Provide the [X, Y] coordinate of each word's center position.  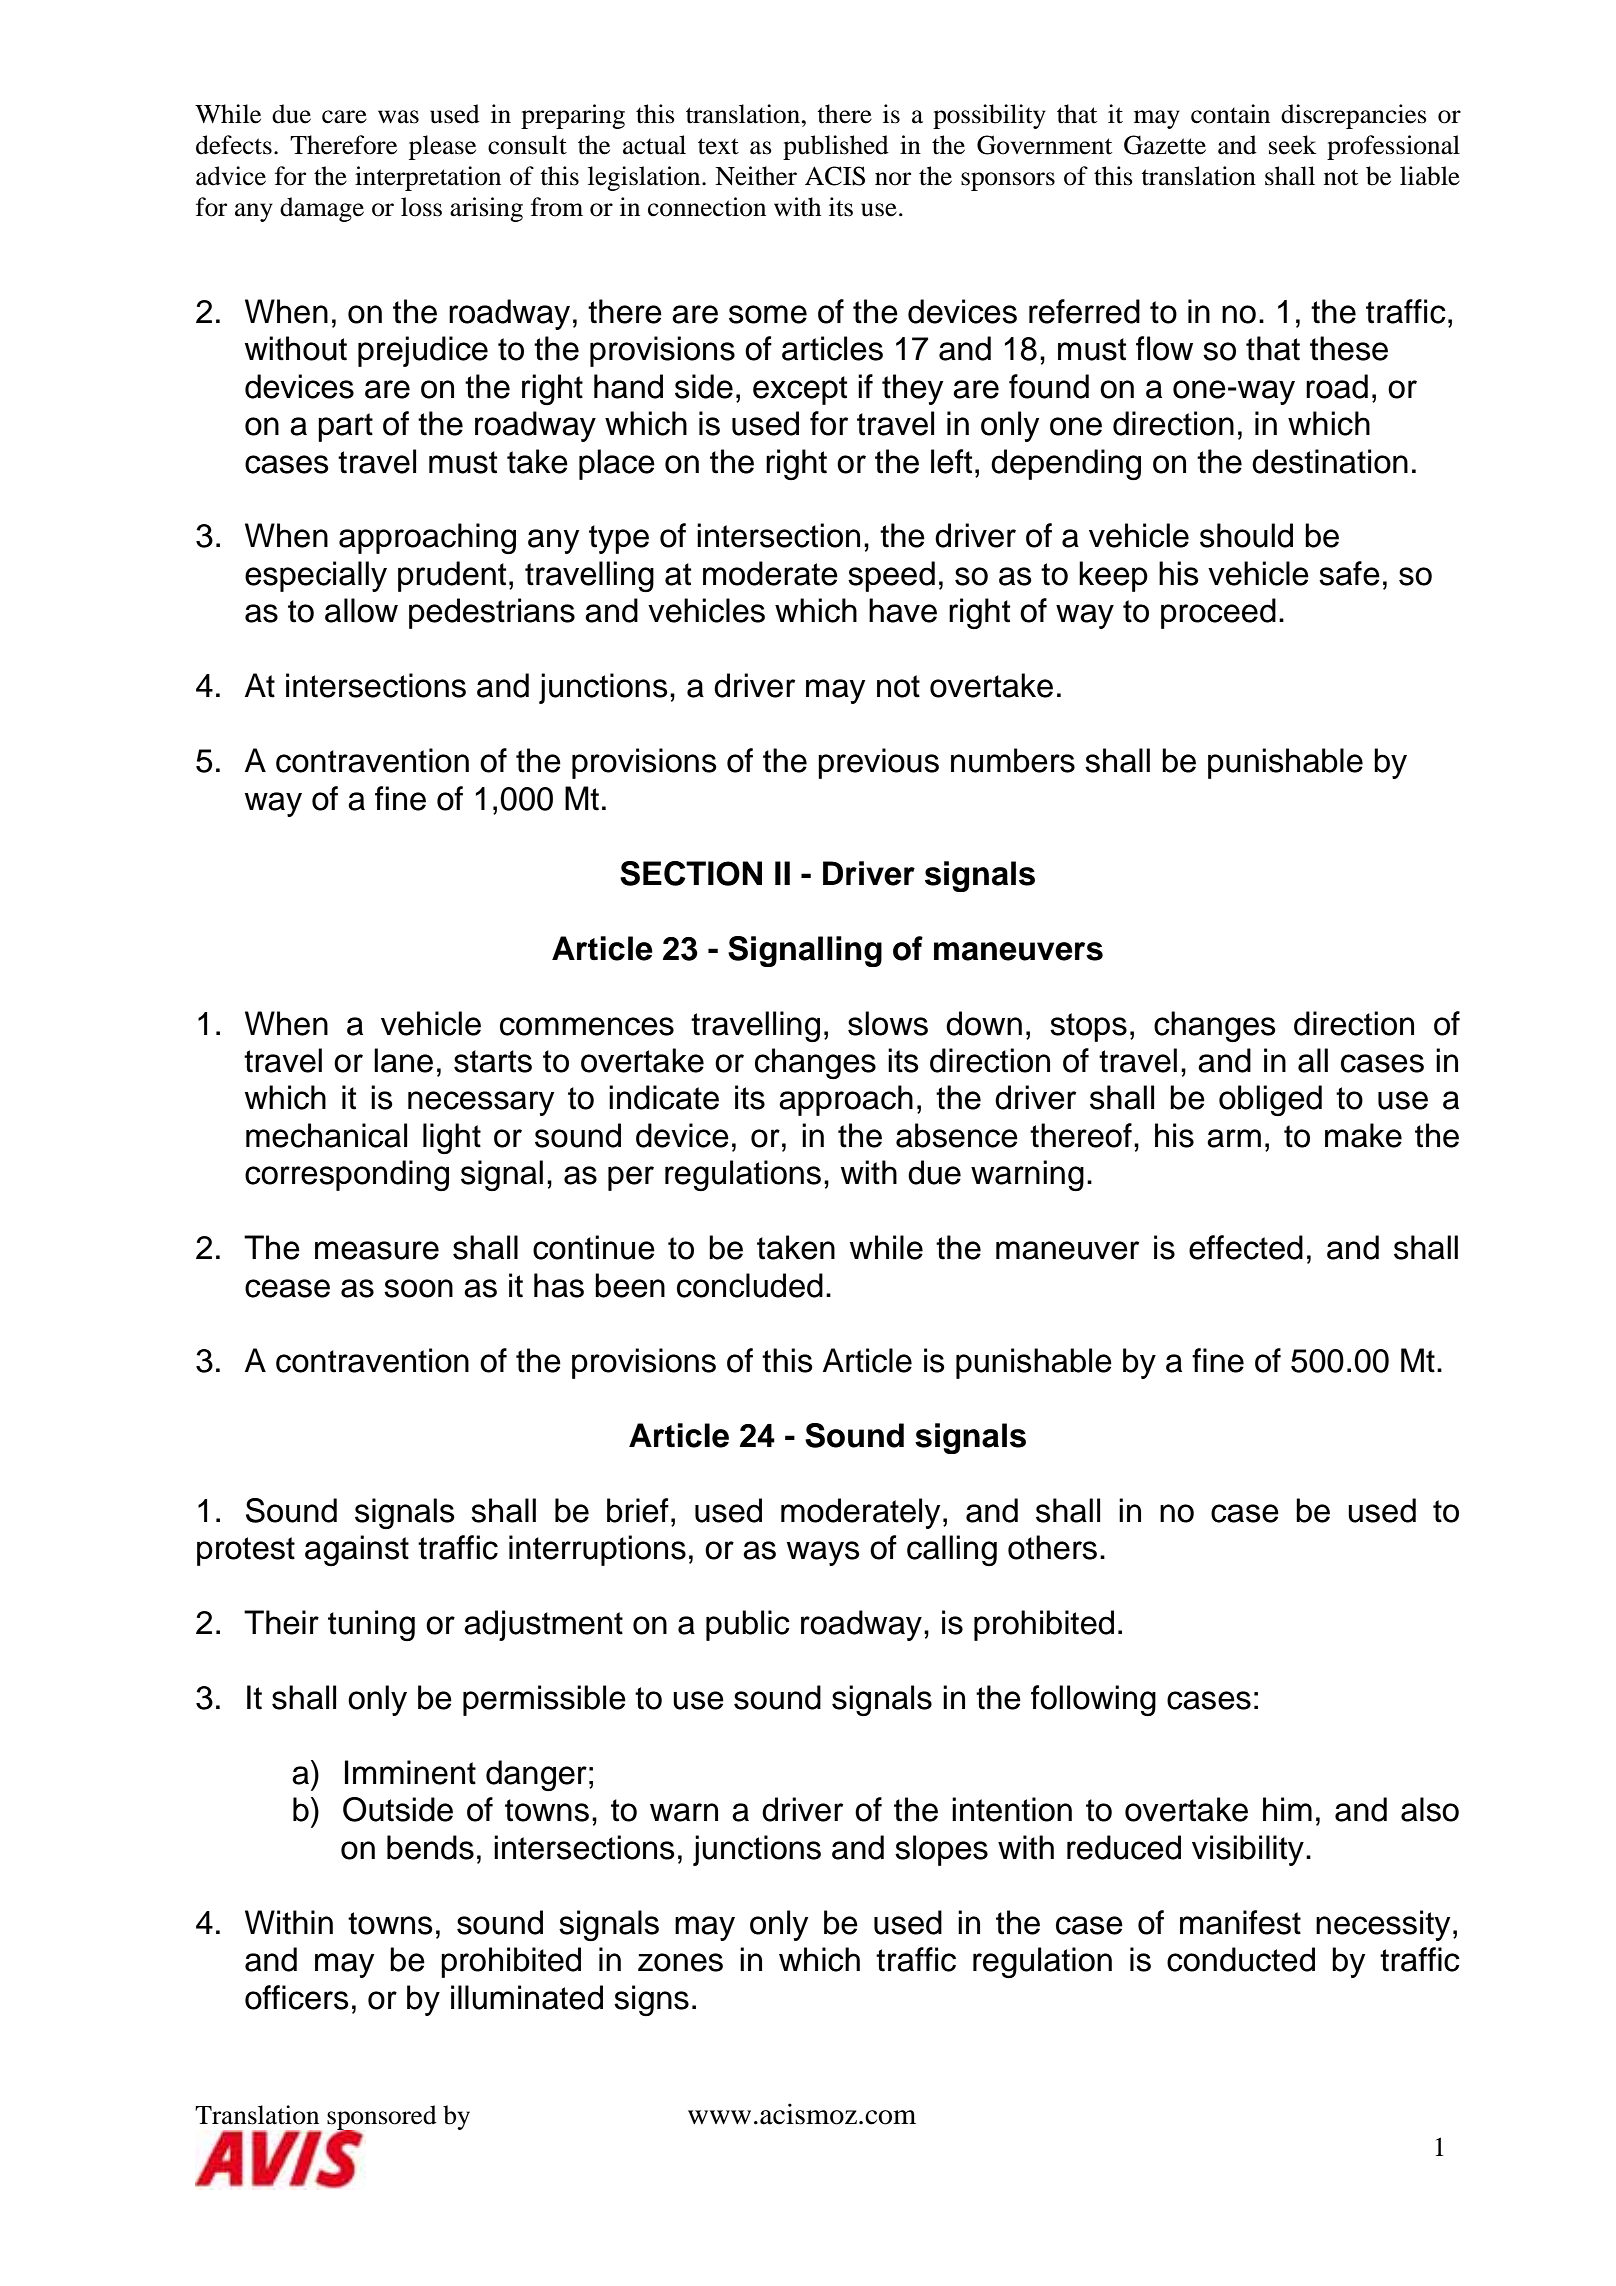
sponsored [382, 2118]
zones [680, 1962]
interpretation [428, 178]
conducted [1241, 1959]
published [836, 147]
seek [1293, 145]
